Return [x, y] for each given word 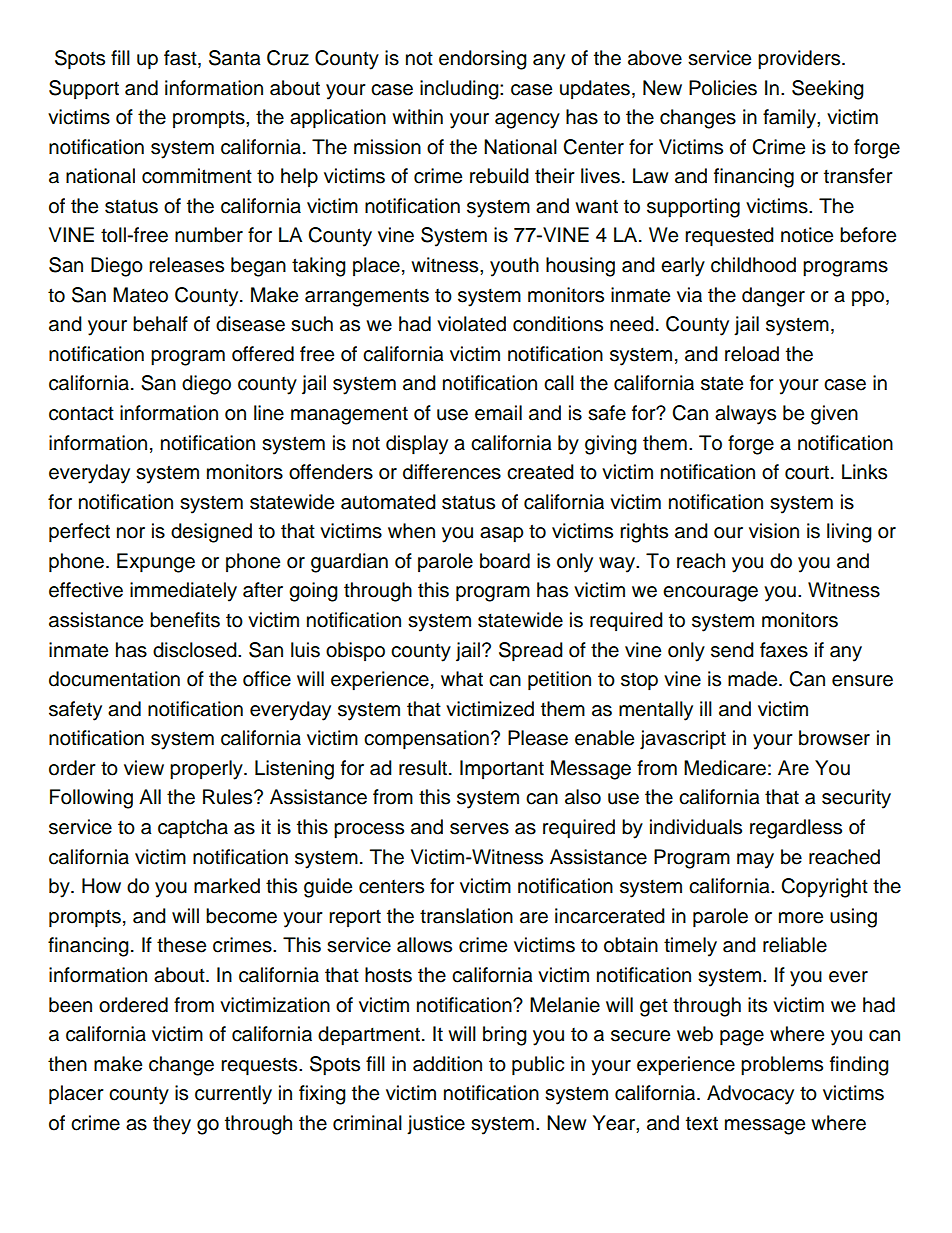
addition [447, 1064]
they [172, 1125]
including [460, 90]
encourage [710, 594]
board [505, 561]
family [790, 119]
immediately [183, 592]
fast [181, 59]
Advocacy [750, 1095]
